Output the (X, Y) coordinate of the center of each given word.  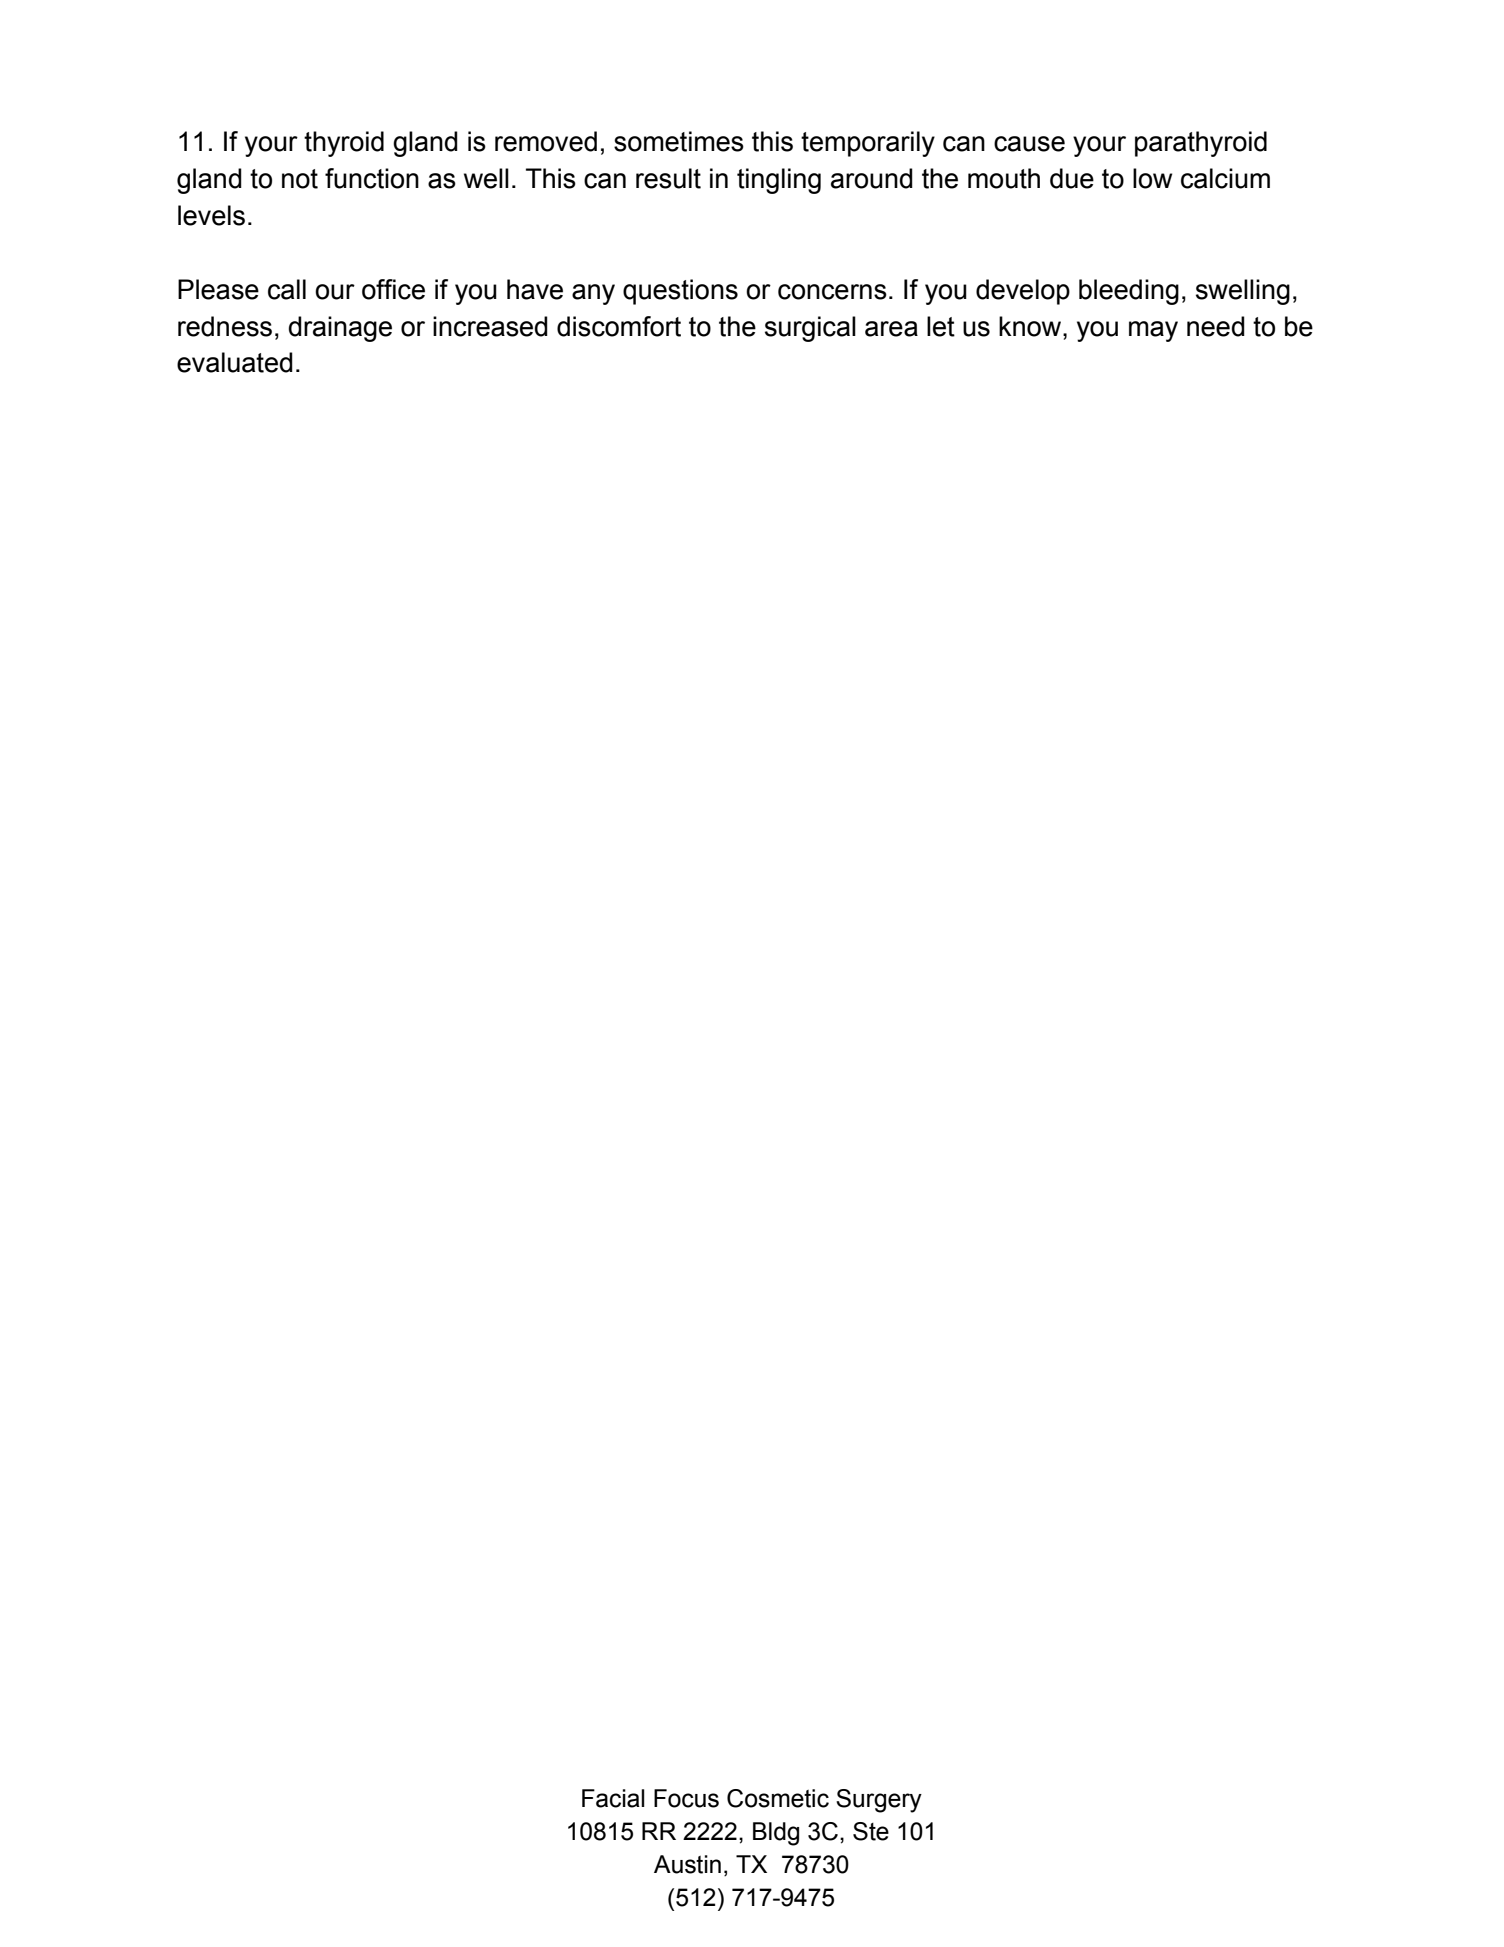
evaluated (235, 362)
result (668, 178)
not (300, 179)
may (1153, 331)
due (1072, 178)
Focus (686, 1798)
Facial (613, 1798)
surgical (810, 329)
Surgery (879, 1801)
